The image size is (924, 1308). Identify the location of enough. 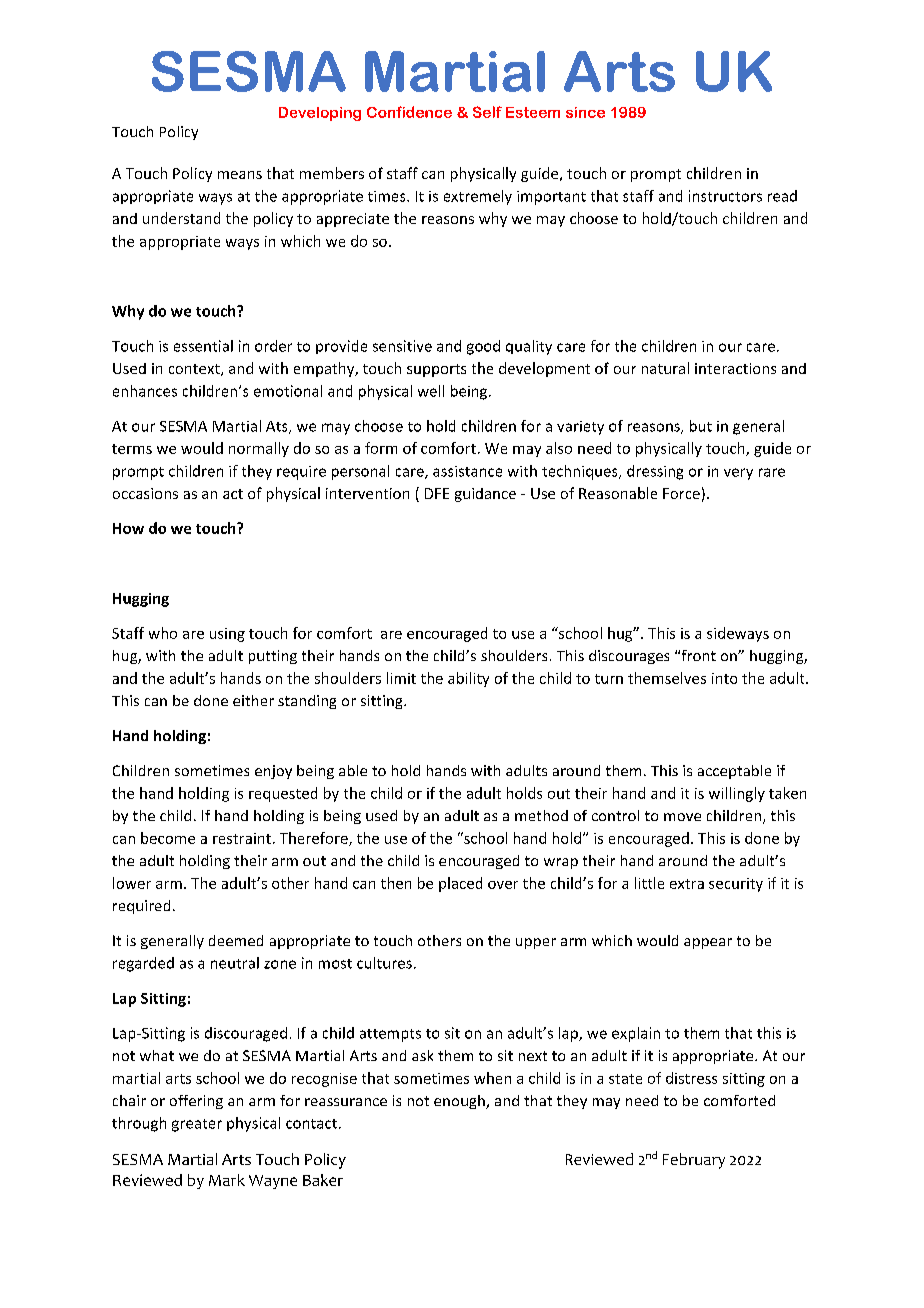
(460, 1102).
